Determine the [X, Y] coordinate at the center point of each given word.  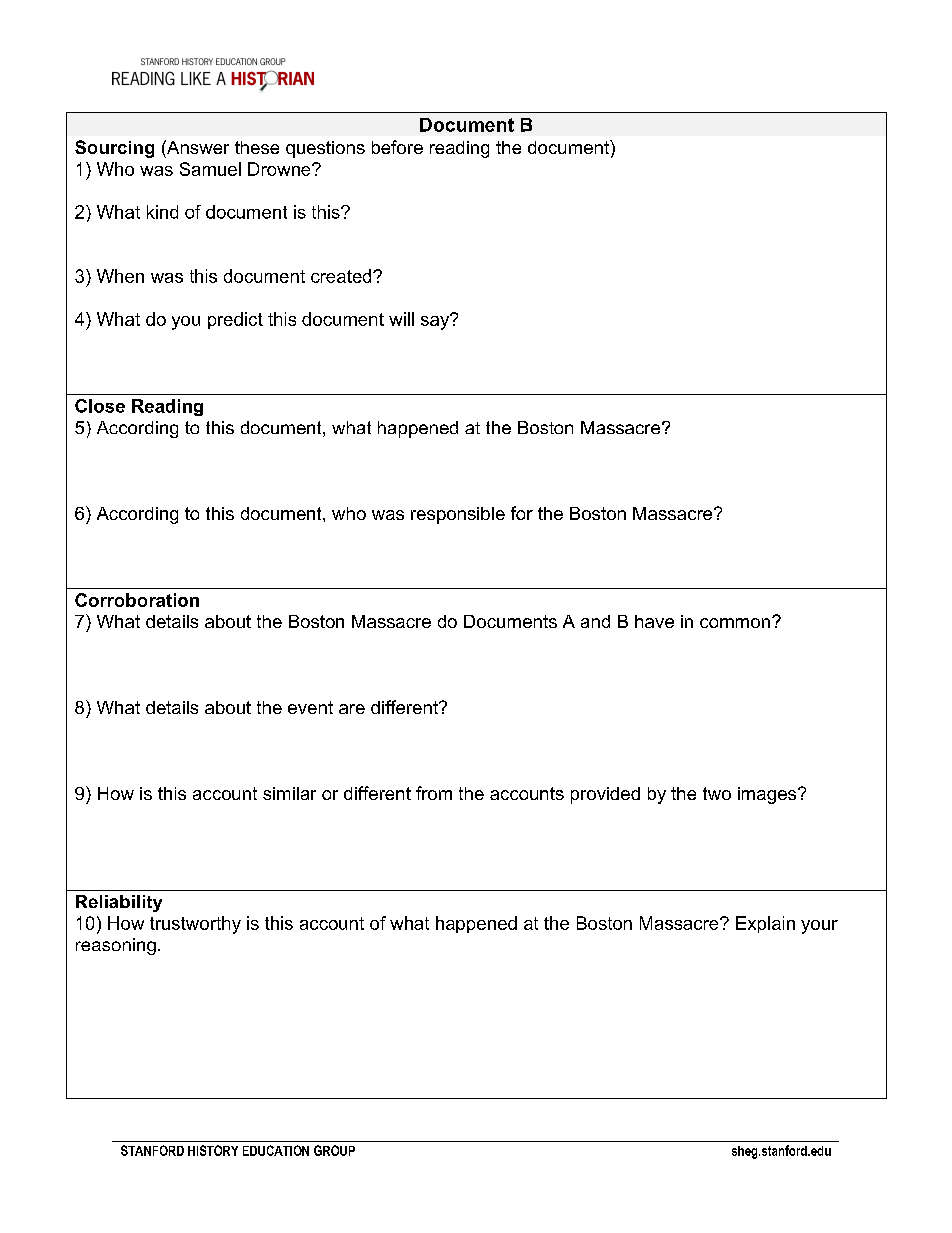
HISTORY [213, 1150]
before [397, 147]
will [401, 319]
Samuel [210, 169]
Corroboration [137, 600]
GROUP [334, 1150]
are [352, 709]
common [735, 623]
